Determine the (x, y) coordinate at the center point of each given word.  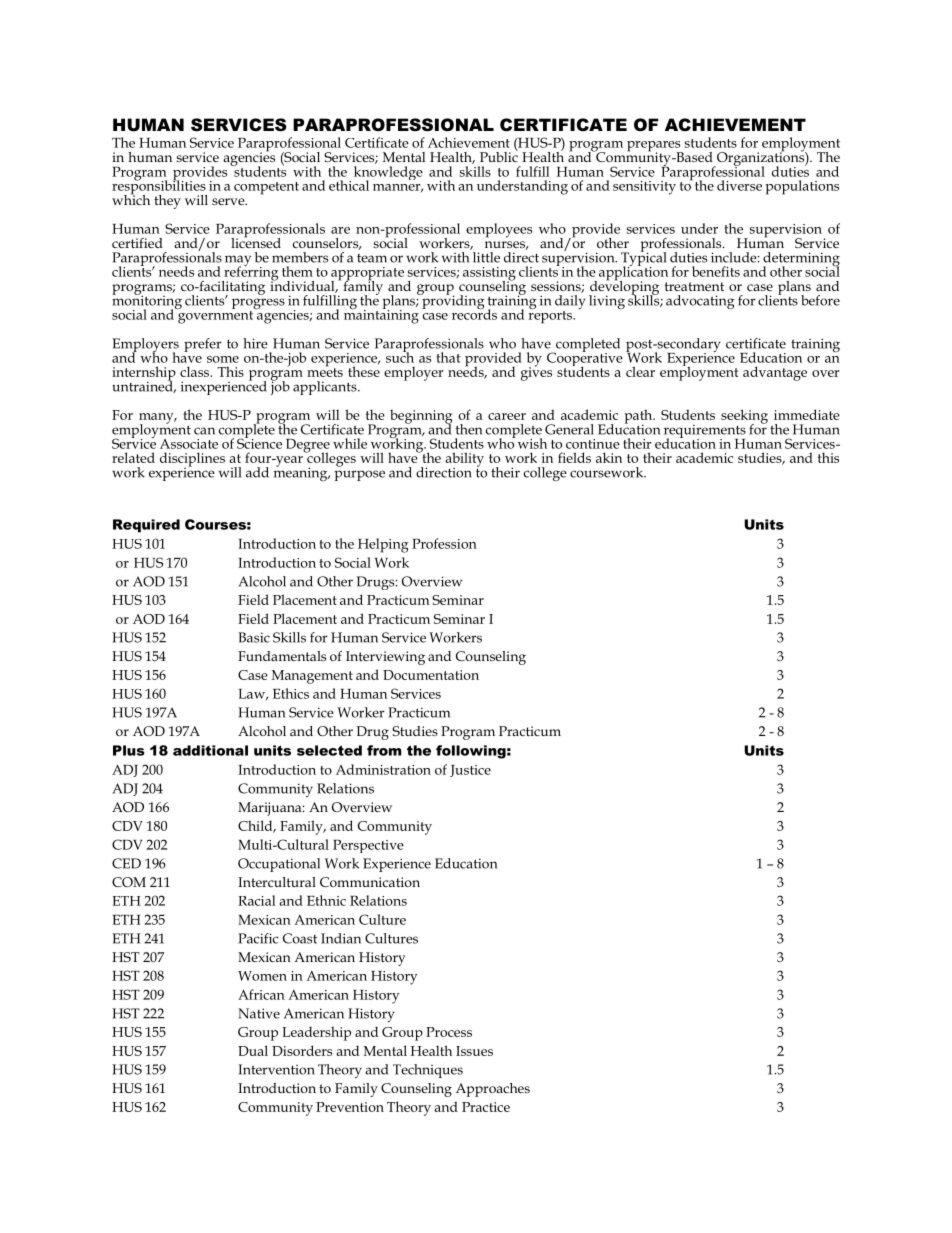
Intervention (276, 1069)
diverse (739, 185)
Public (499, 155)
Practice (486, 1107)
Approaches (493, 1090)
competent (266, 188)
